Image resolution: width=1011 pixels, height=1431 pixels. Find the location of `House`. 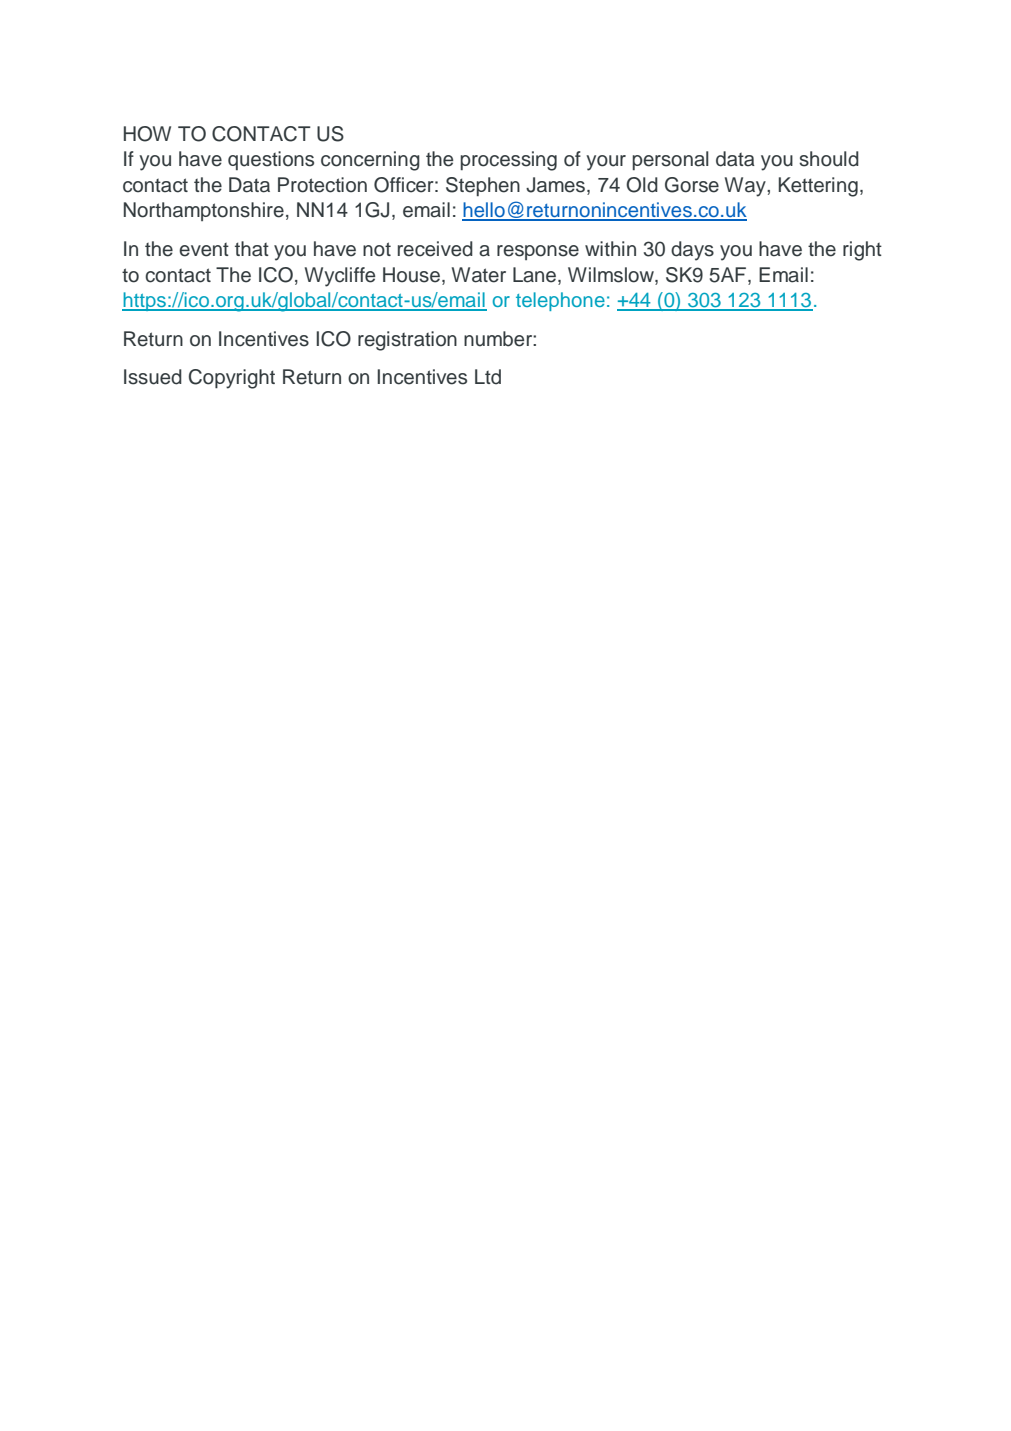

House is located at coordinates (411, 275).
